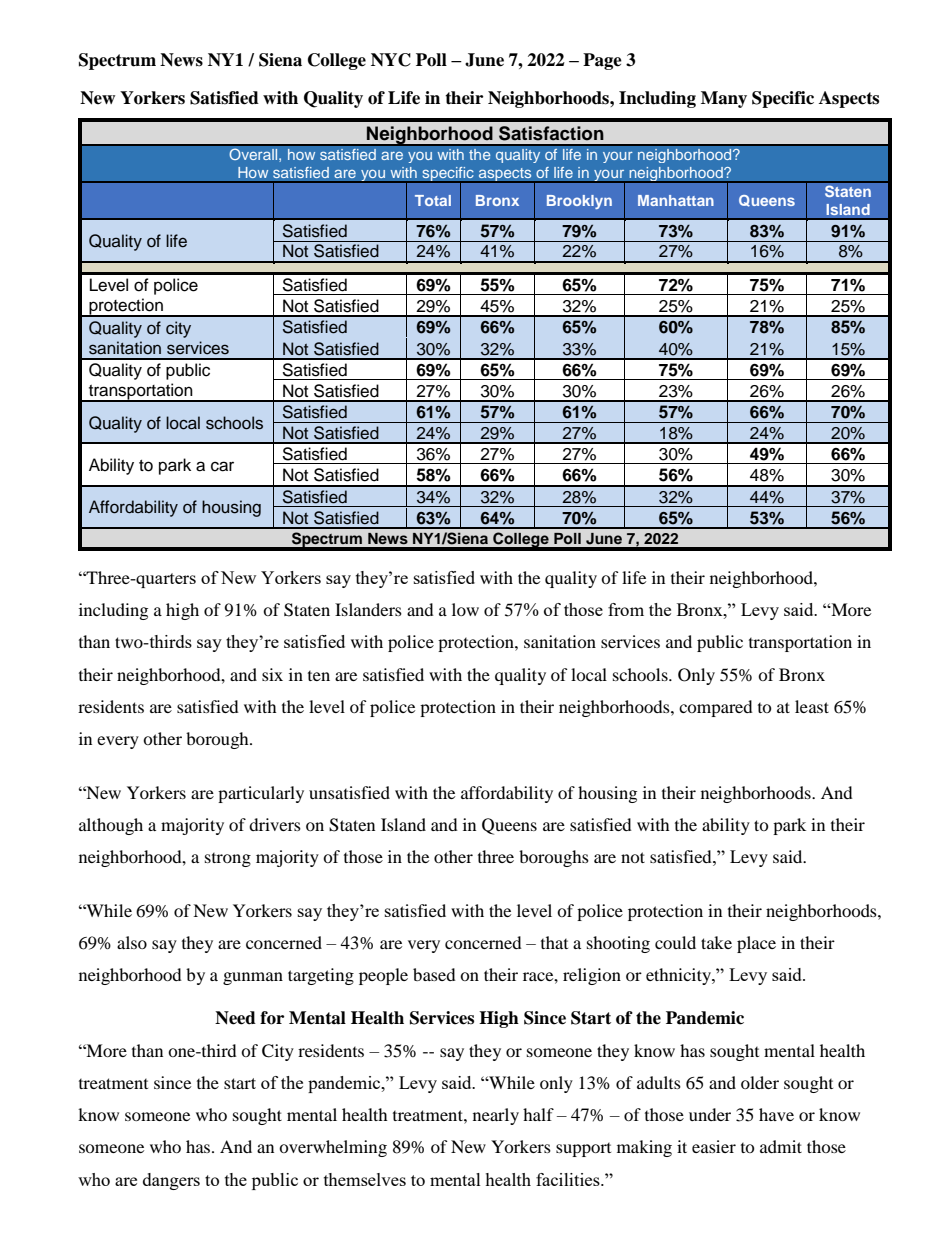  What do you see at coordinates (551, 133) in the screenshot?
I see `Satisfaction` at bounding box center [551, 133].
